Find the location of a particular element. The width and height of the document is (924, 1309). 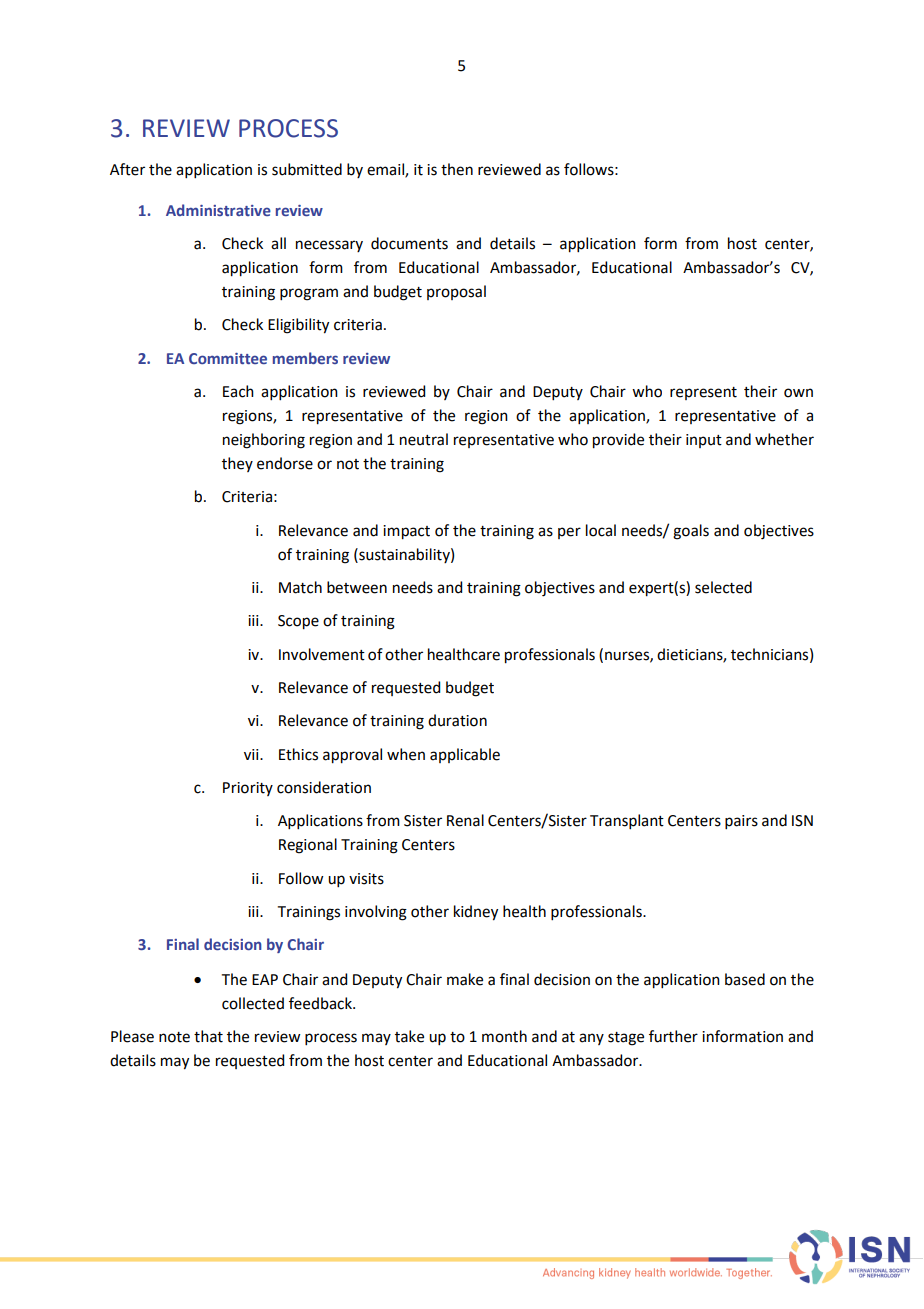

Administrative is located at coordinates (218, 210).
